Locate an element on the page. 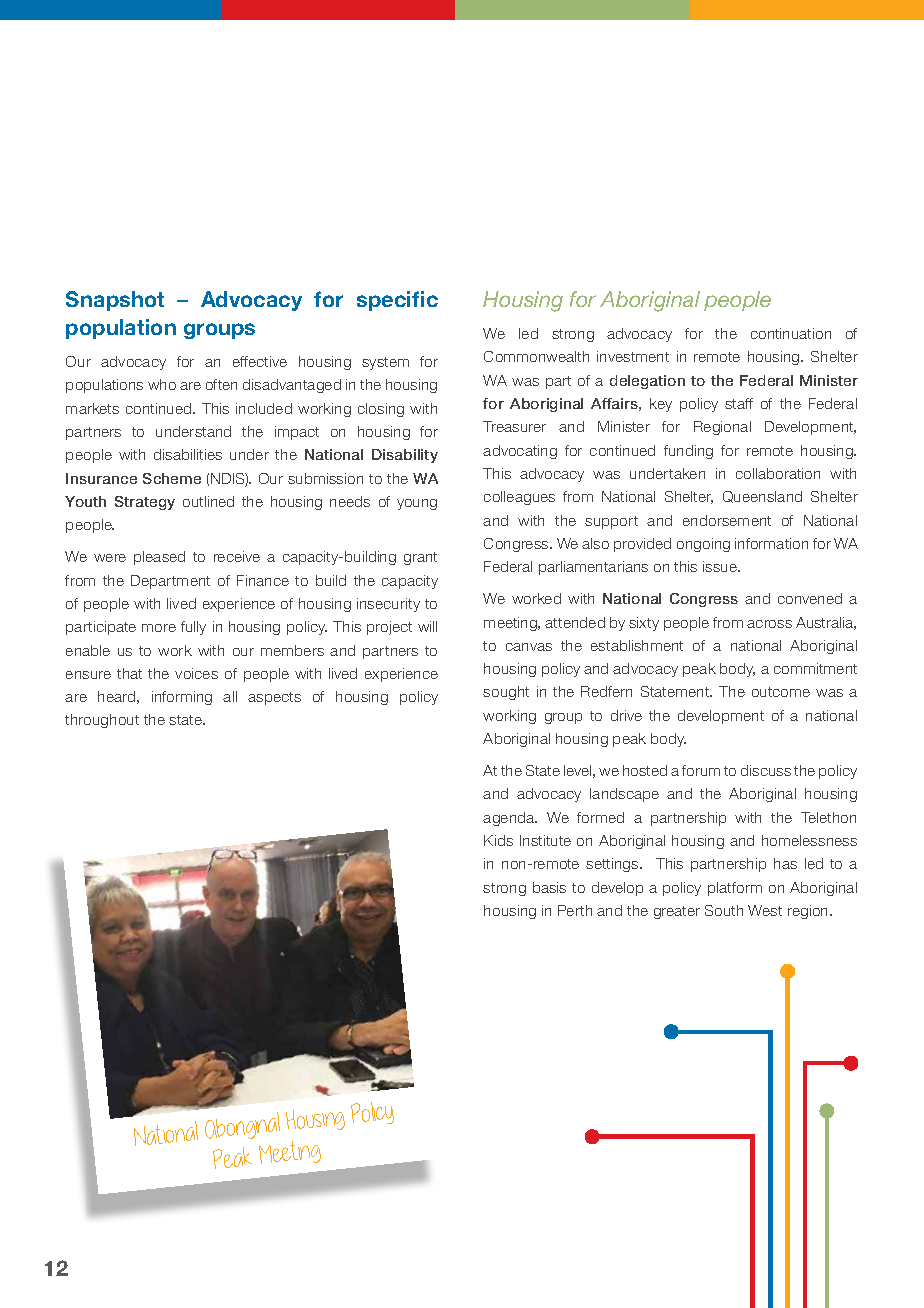 The width and height of the document is (924, 1308). specific is located at coordinates (397, 301).
